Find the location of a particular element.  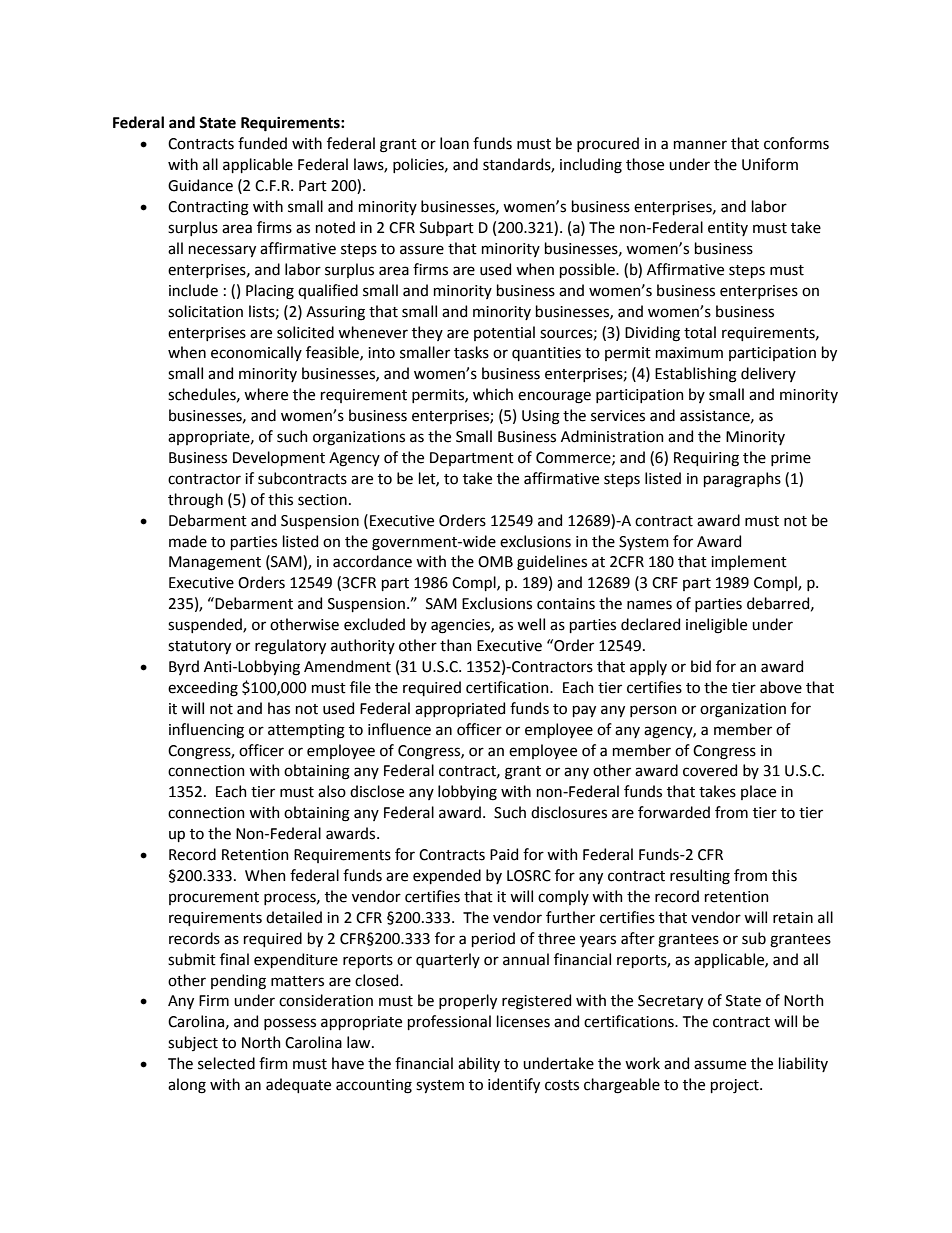

manner is located at coordinates (700, 145).
